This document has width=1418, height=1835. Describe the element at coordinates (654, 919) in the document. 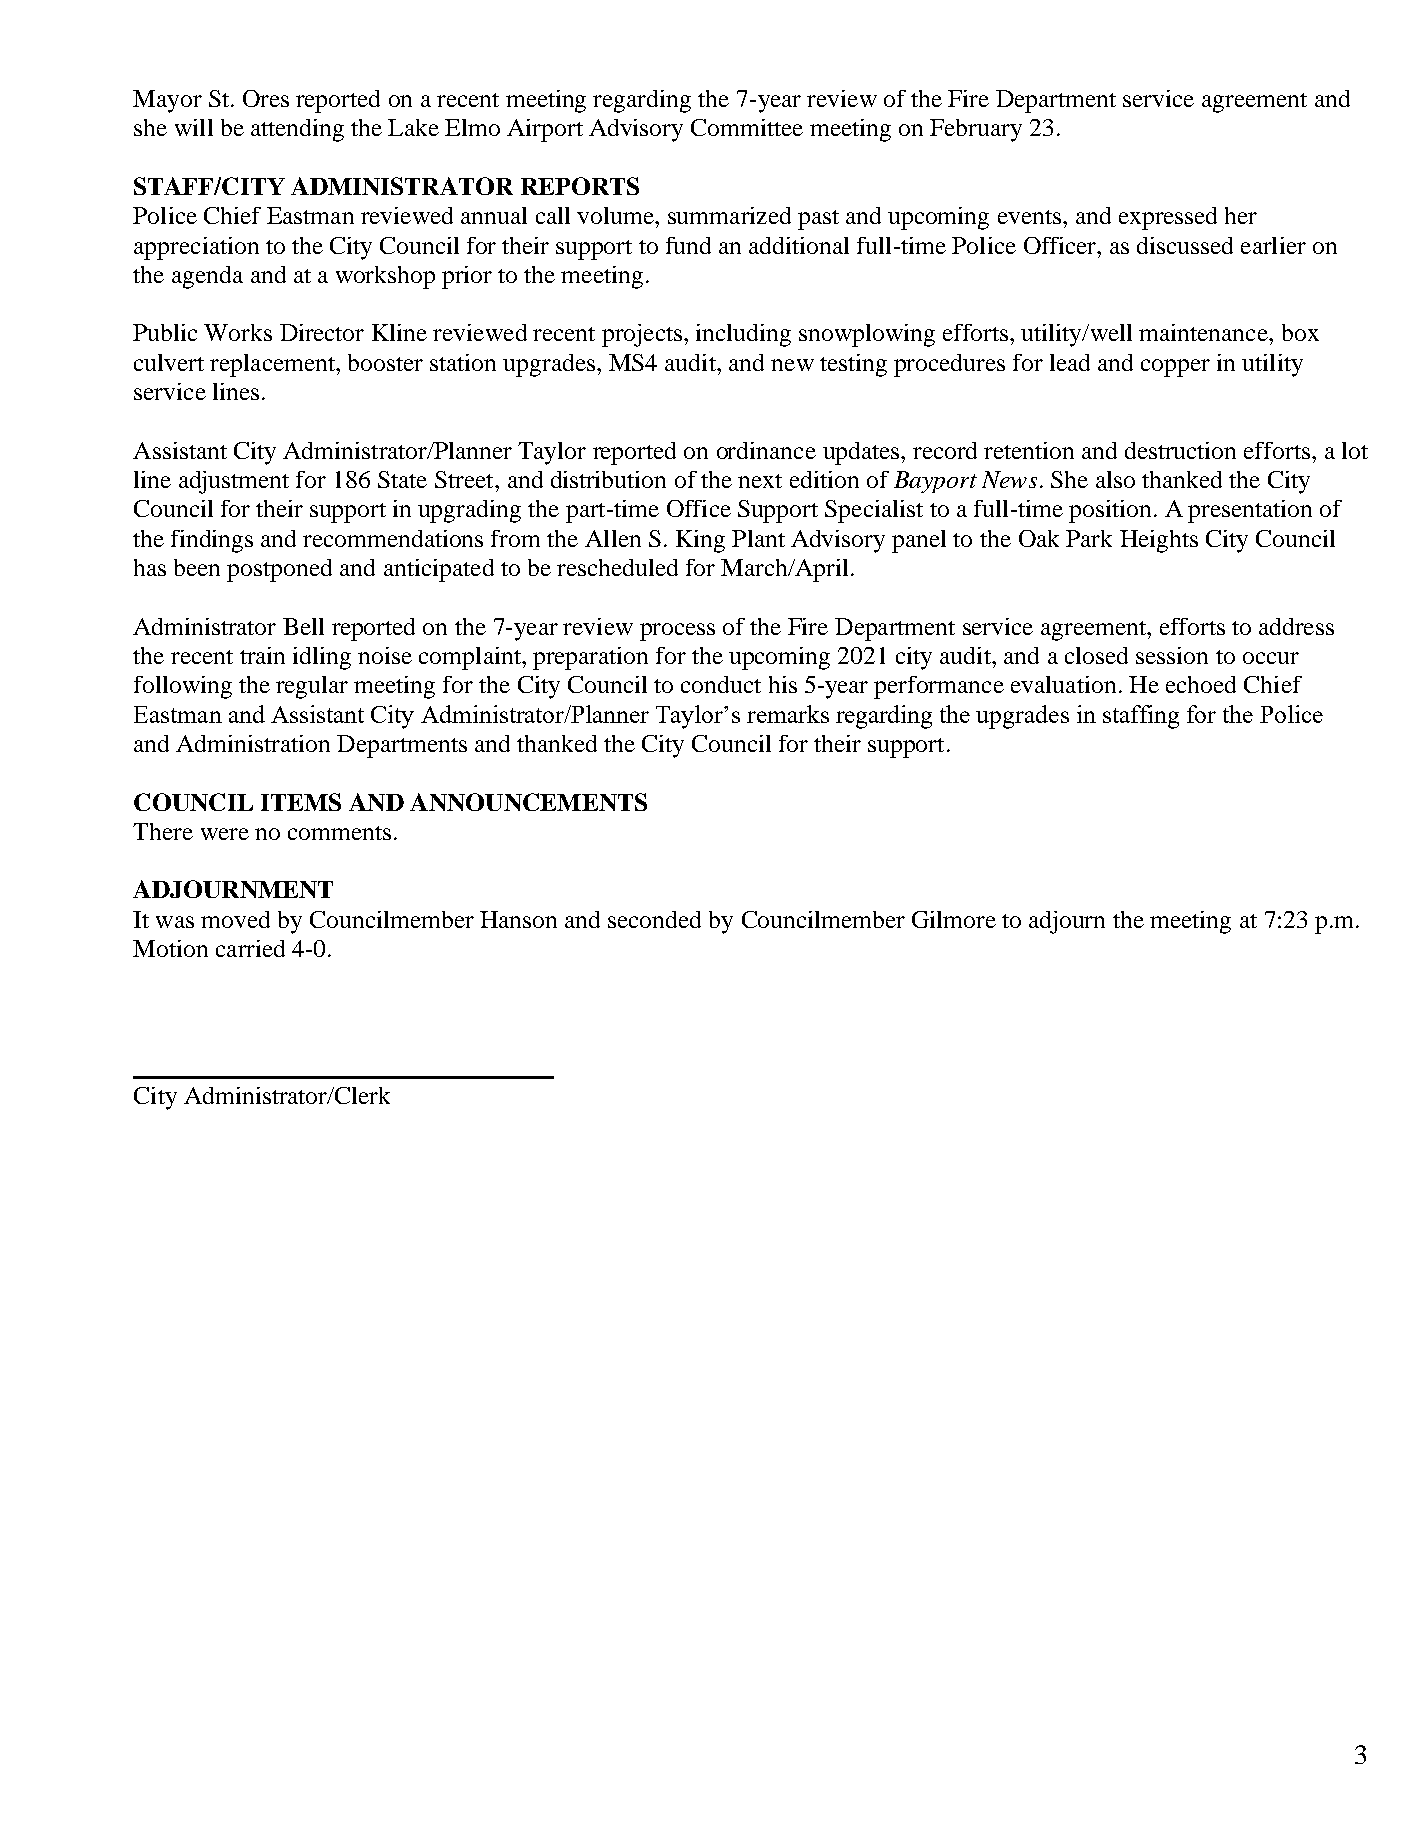

I see `seconded` at that location.
